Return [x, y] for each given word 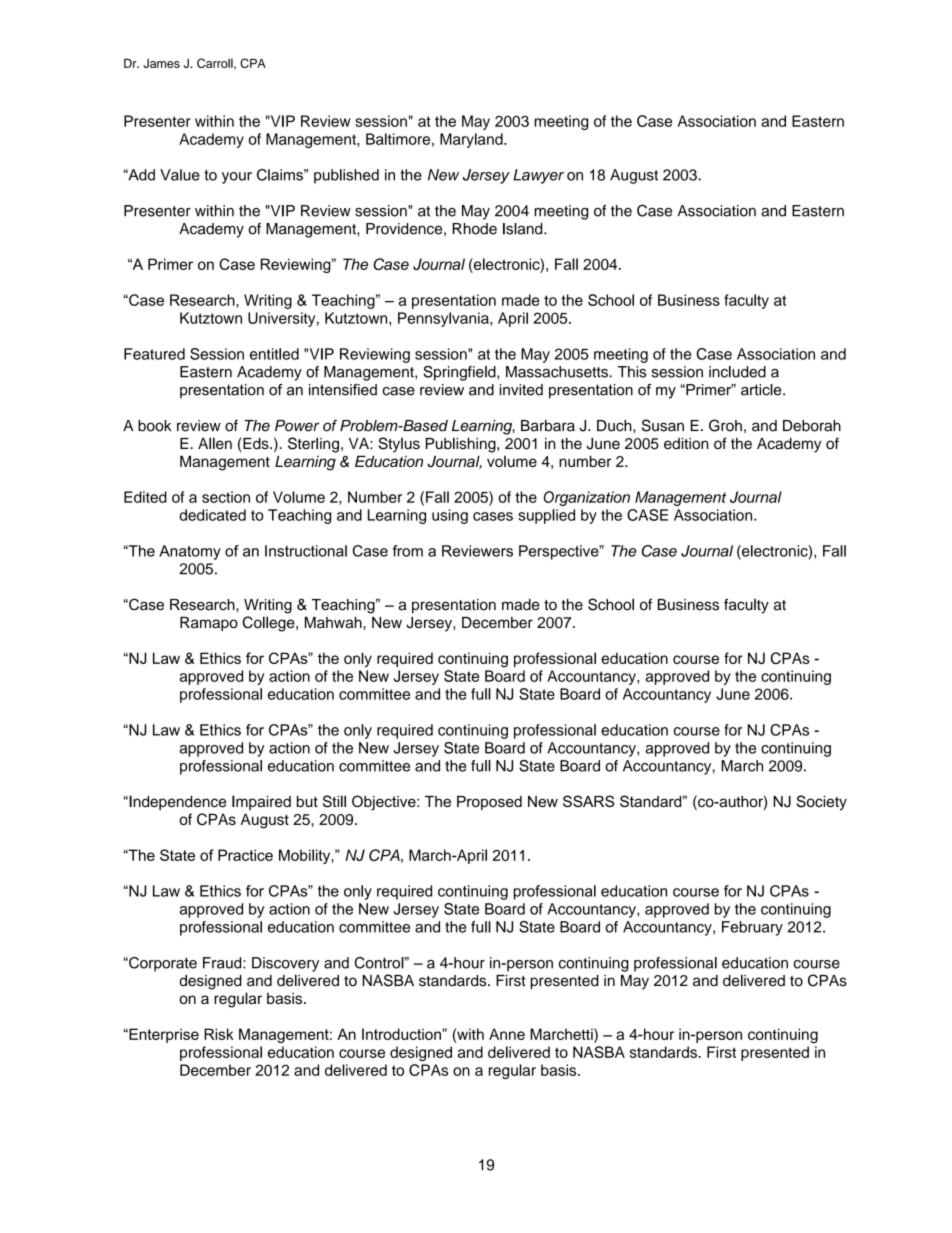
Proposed [489, 803]
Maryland [472, 140]
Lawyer [538, 176]
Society [822, 803]
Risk [219, 1034]
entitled [274, 354]
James [161, 63]
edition [686, 444]
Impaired [261, 802]
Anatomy [190, 552]
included [737, 372]
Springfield [460, 373]
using [450, 516]
